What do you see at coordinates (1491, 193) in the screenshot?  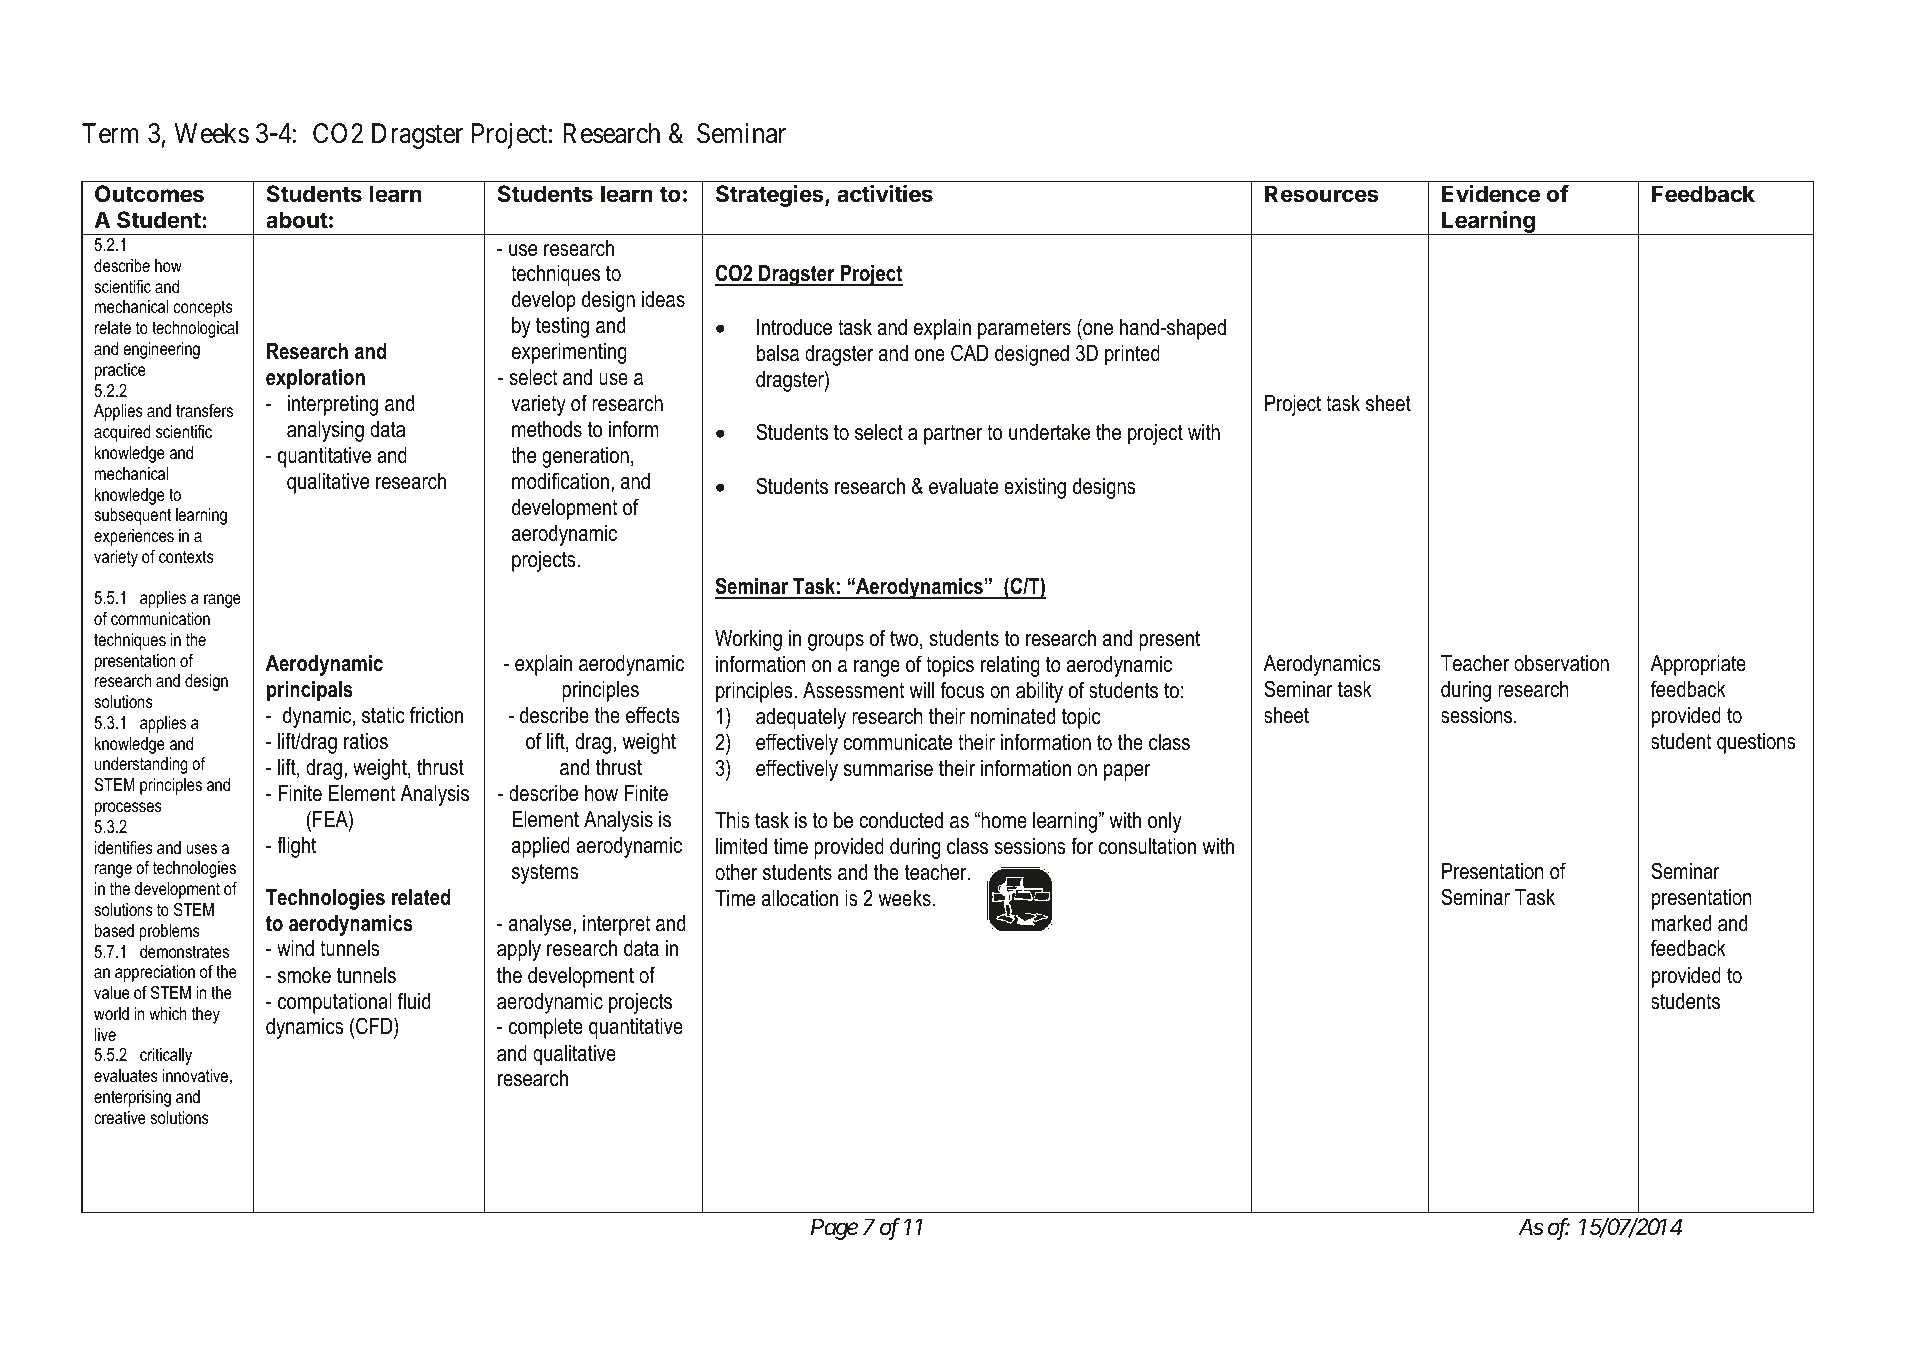 I see `Evidence` at bounding box center [1491, 193].
